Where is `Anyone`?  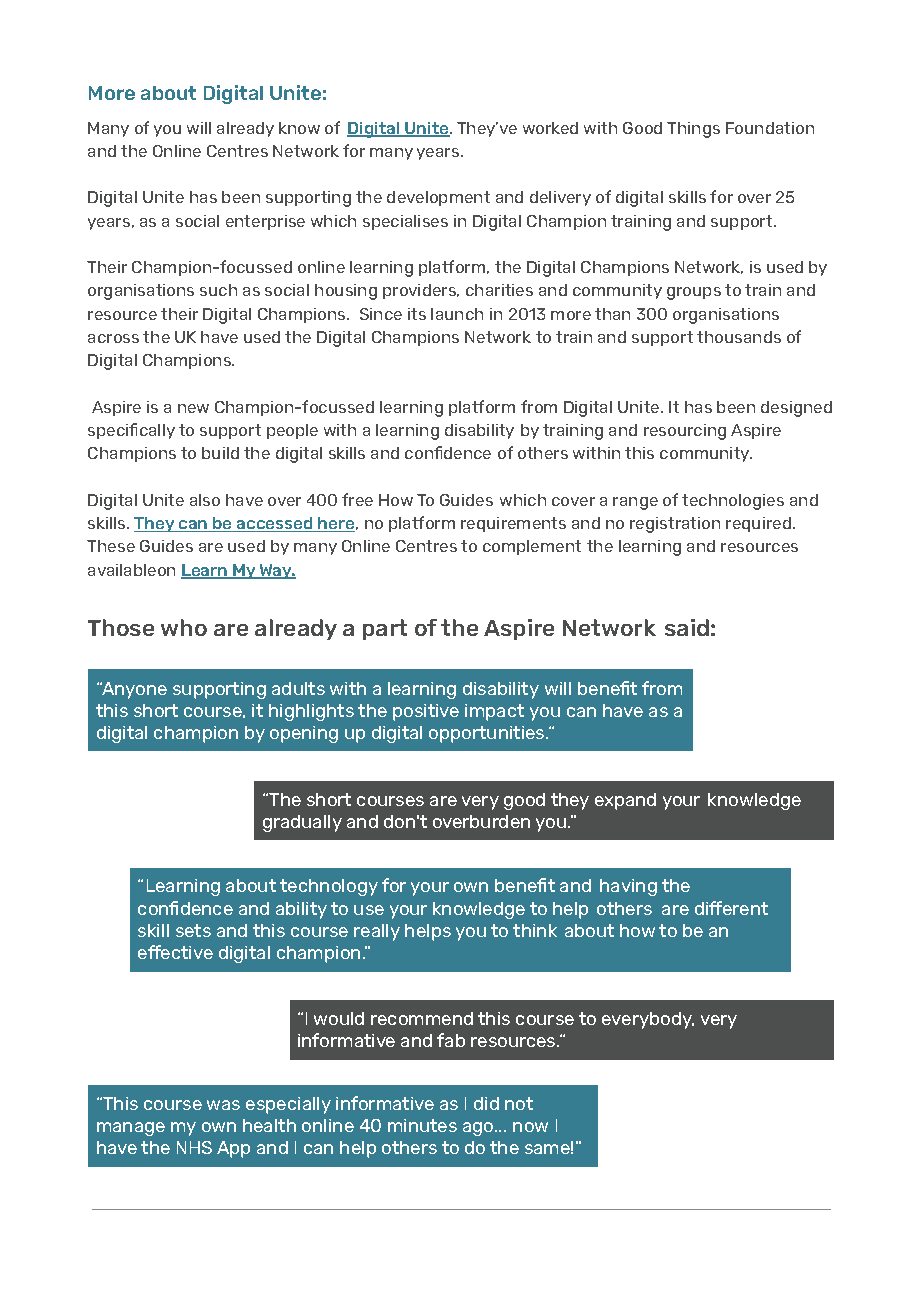
Anyone is located at coordinates (133, 690).
